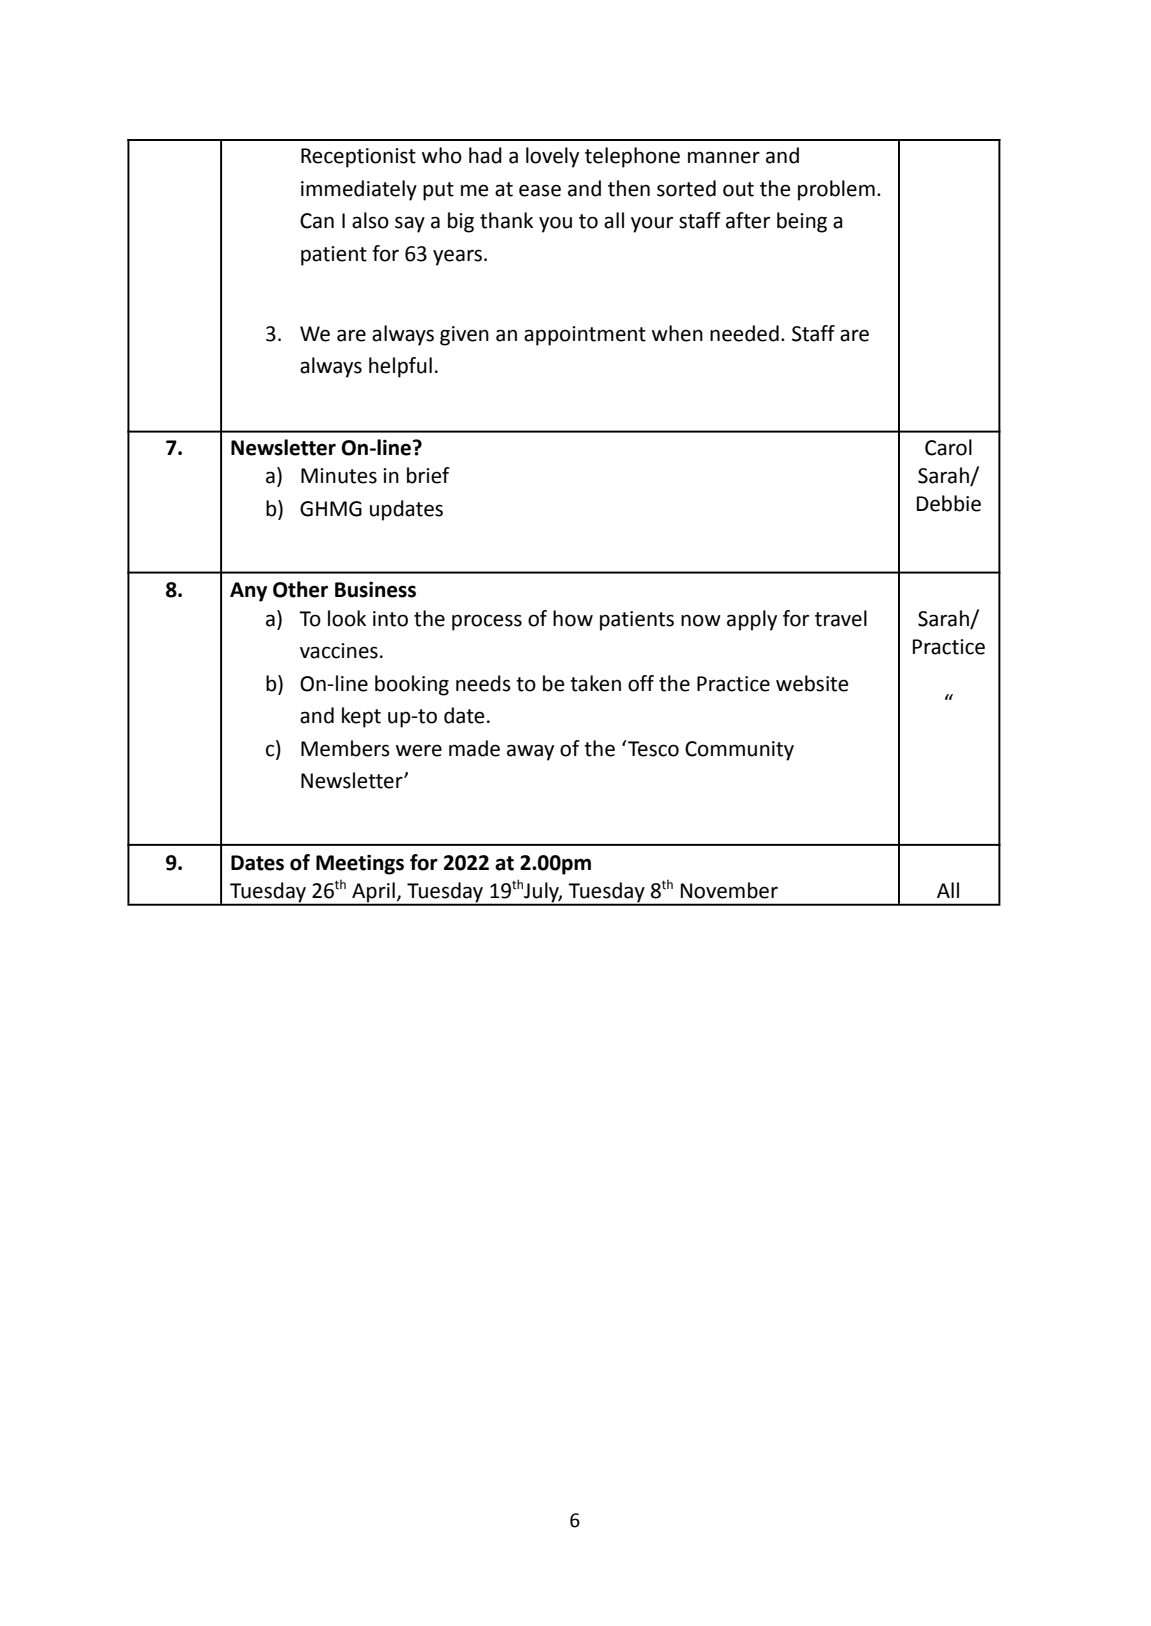  What do you see at coordinates (359, 190) in the document?
I see `immediately` at bounding box center [359, 190].
